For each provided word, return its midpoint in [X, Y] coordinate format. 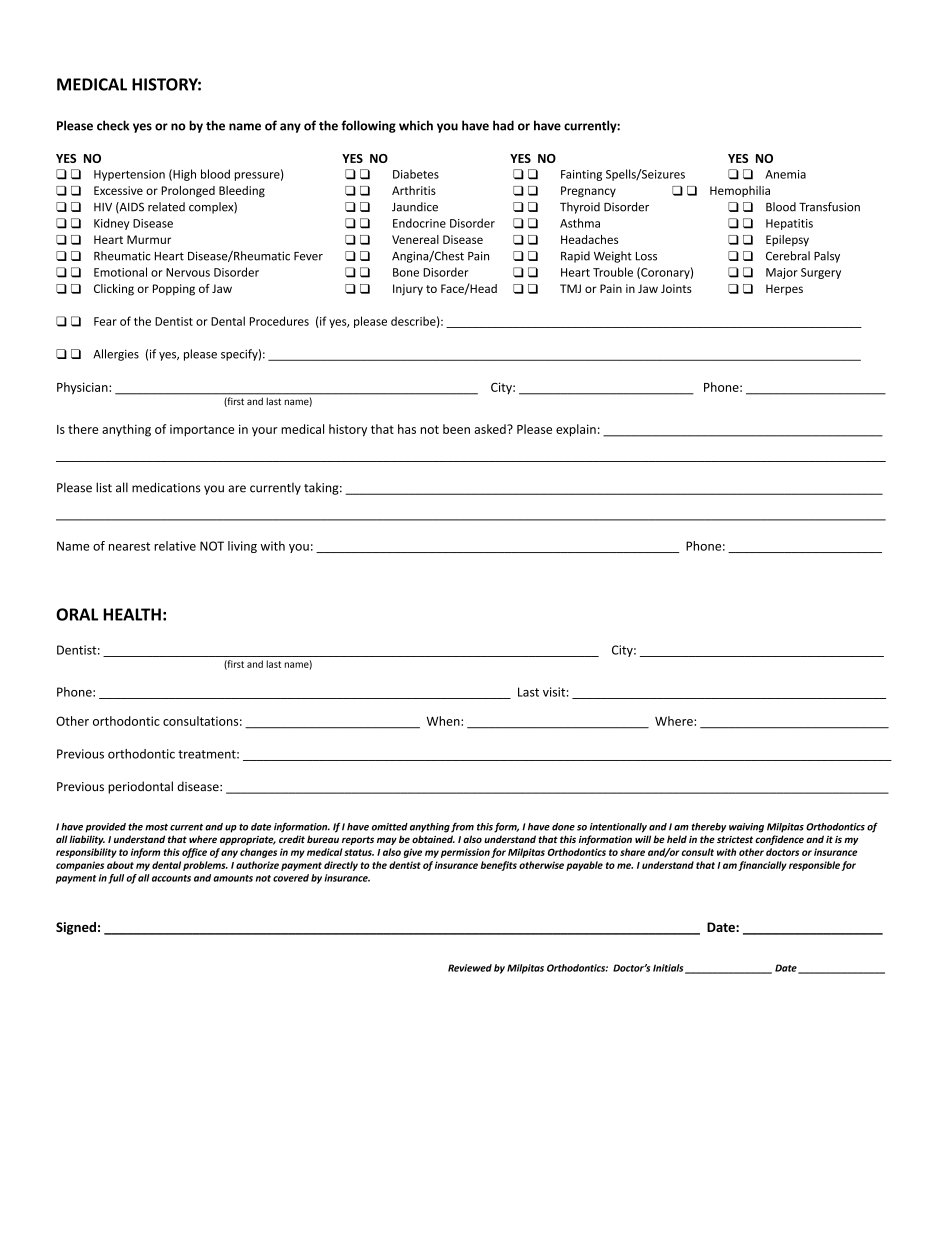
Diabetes [416, 174]
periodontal [140, 787]
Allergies [116, 355]
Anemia [785, 174]
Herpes [784, 290]
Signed [76, 928]
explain [576, 430]
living [242, 547]
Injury [408, 290]
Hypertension [129, 175]
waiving [746, 828]
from [462, 827]
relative [175, 546]
